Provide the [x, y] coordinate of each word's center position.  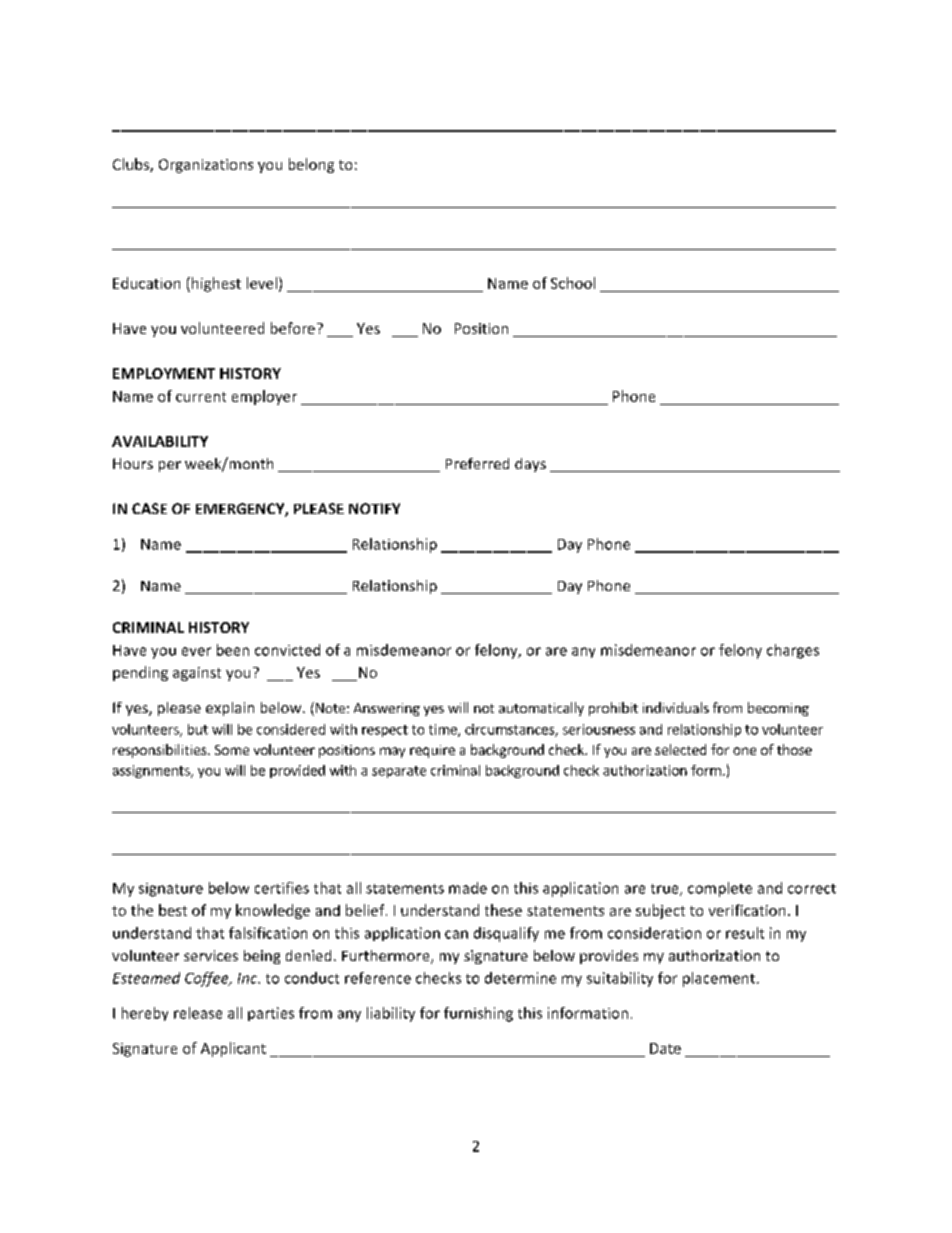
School [573, 283]
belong [311, 165]
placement [720, 979]
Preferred [477, 463]
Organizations [206, 166]
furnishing [478, 1014]
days [530, 465]
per [170, 466]
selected [680, 749]
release [198, 1013]
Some [232, 750]
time [444, 730]
